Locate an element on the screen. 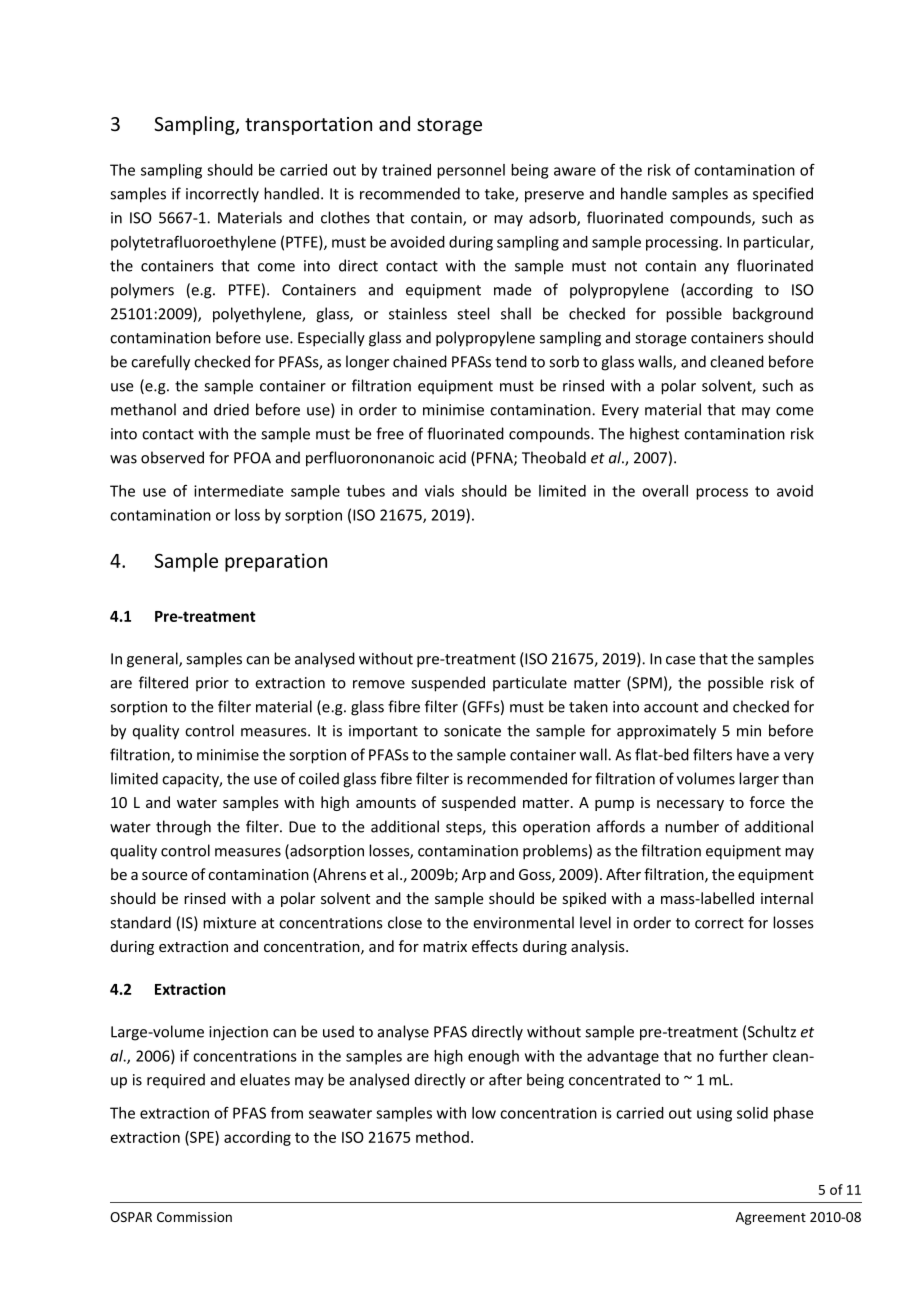  case is located at coordinates (681, 660).
